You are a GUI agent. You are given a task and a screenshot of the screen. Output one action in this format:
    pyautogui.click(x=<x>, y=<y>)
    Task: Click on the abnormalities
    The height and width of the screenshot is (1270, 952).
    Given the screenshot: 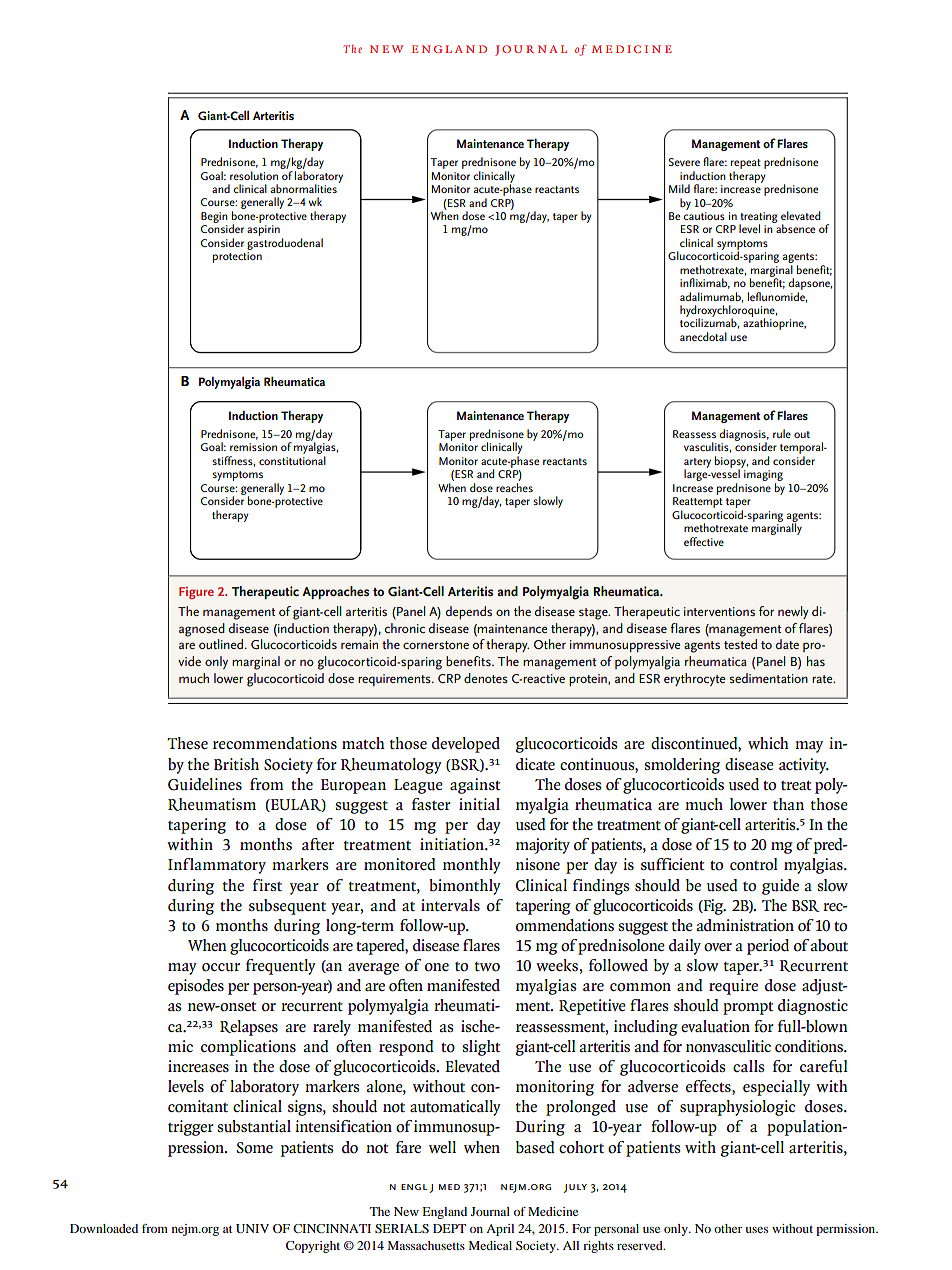 What is the action you would take?
    pyautogui.click(x=305, y=187)
